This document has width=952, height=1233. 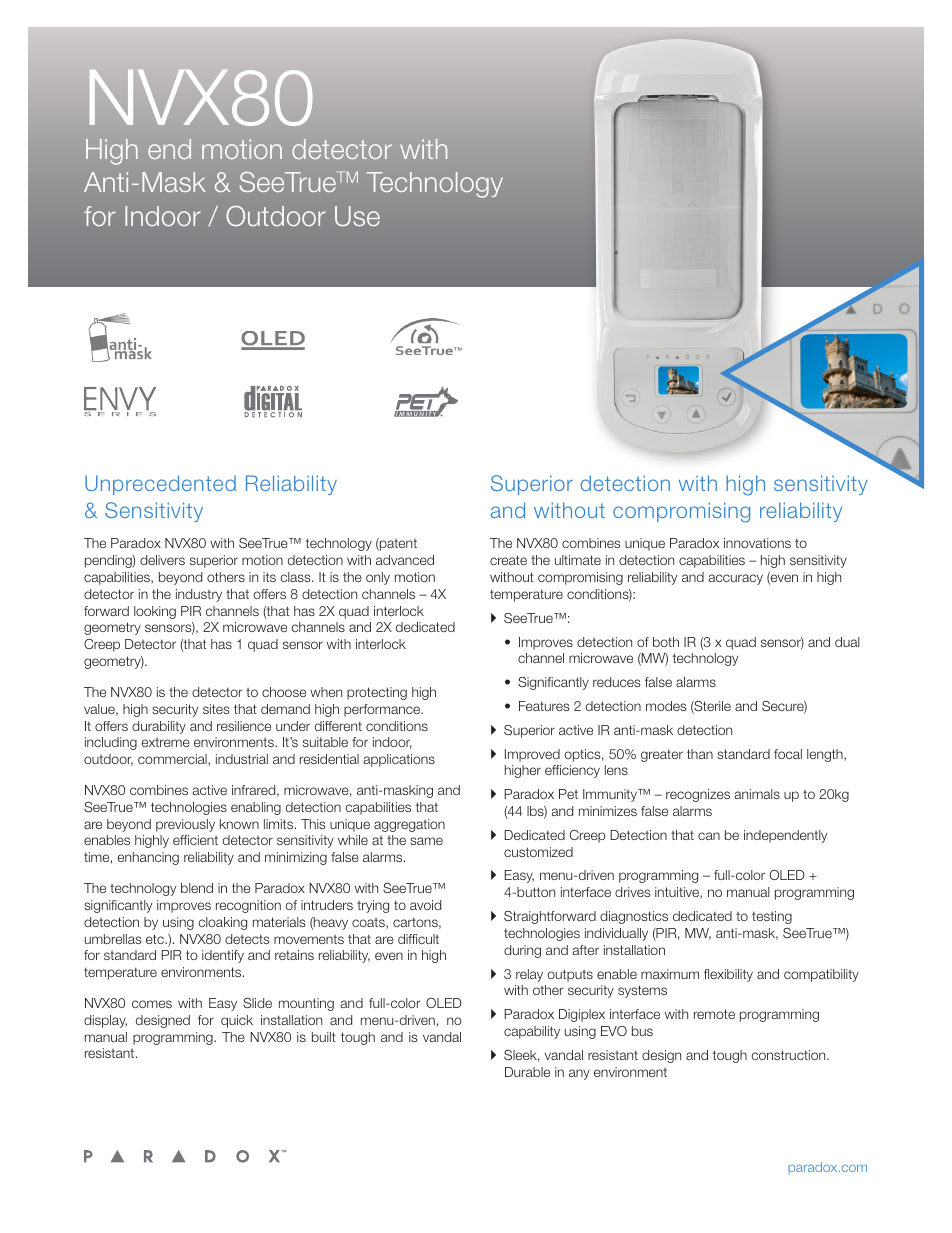 What do you see at coordinates (160, 485) in the document?
I see `Unprecedented` at bounding box center [160, 485].
